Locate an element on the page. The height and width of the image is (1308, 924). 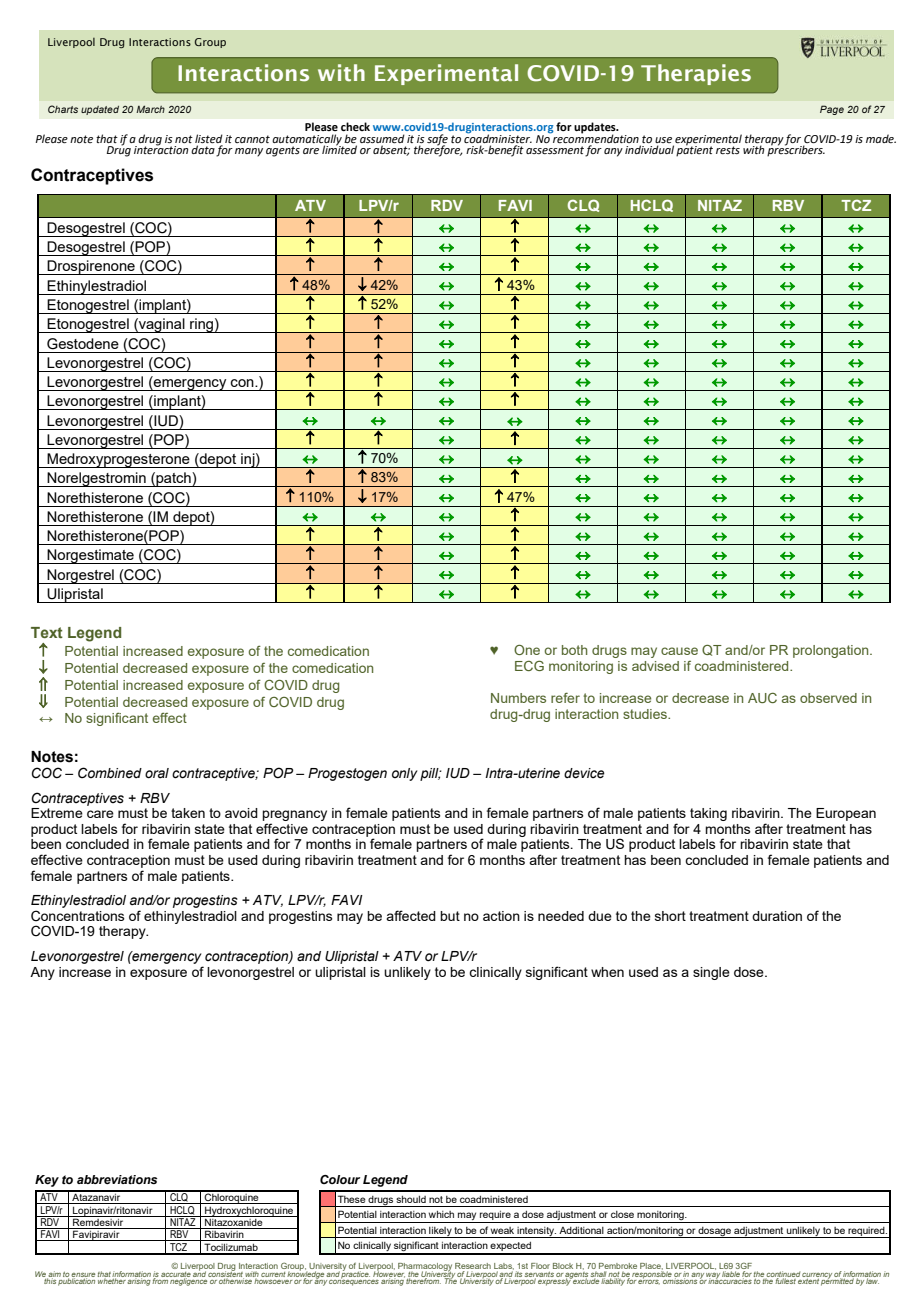
dosage is located at coordinates (715, 1232).
